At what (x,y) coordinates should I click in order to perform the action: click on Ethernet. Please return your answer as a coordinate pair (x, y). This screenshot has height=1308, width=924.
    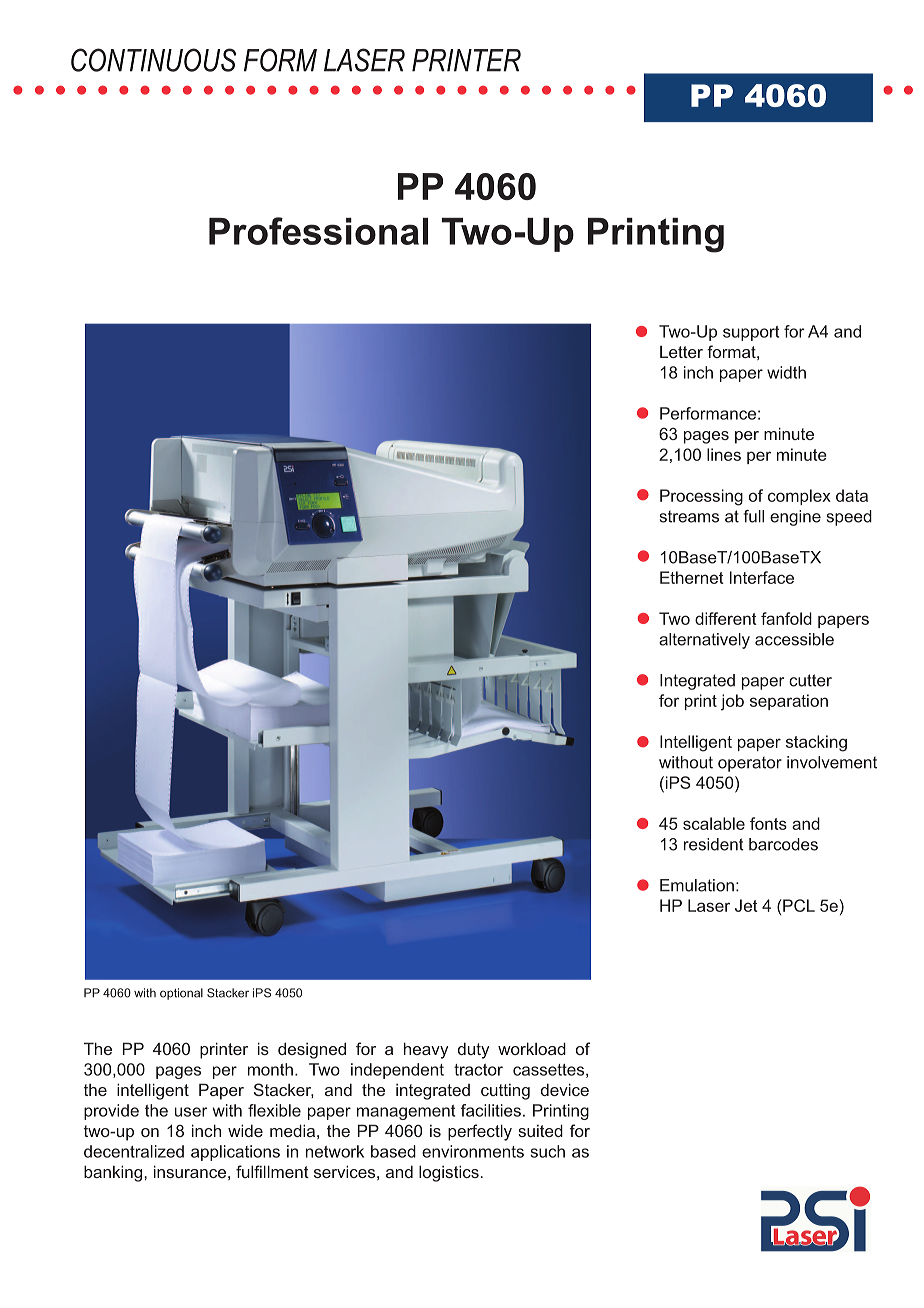
    Looking at the image, I should click on (692, 577).
